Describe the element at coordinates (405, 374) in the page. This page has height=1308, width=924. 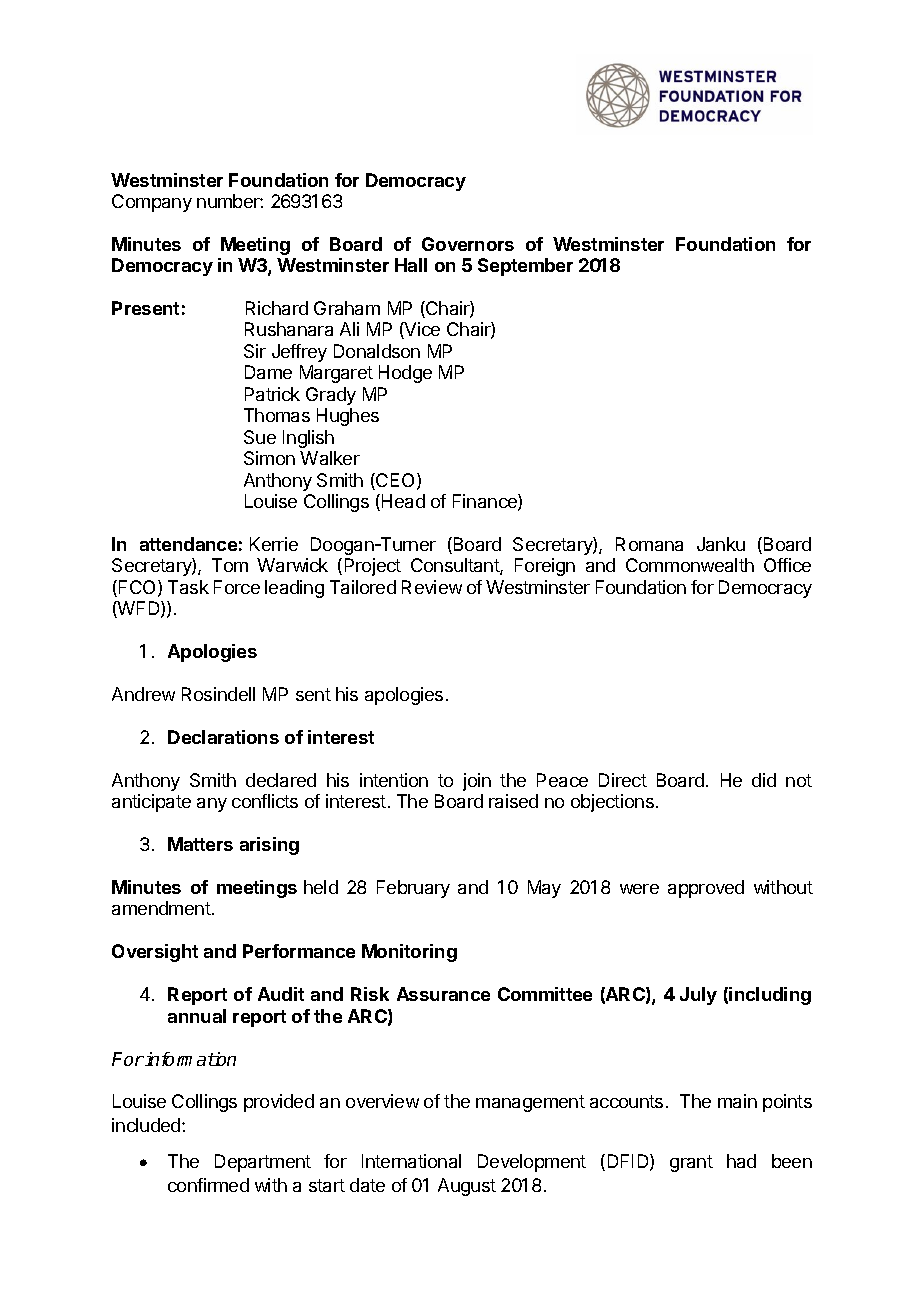
I see `Hodge` at that location.
